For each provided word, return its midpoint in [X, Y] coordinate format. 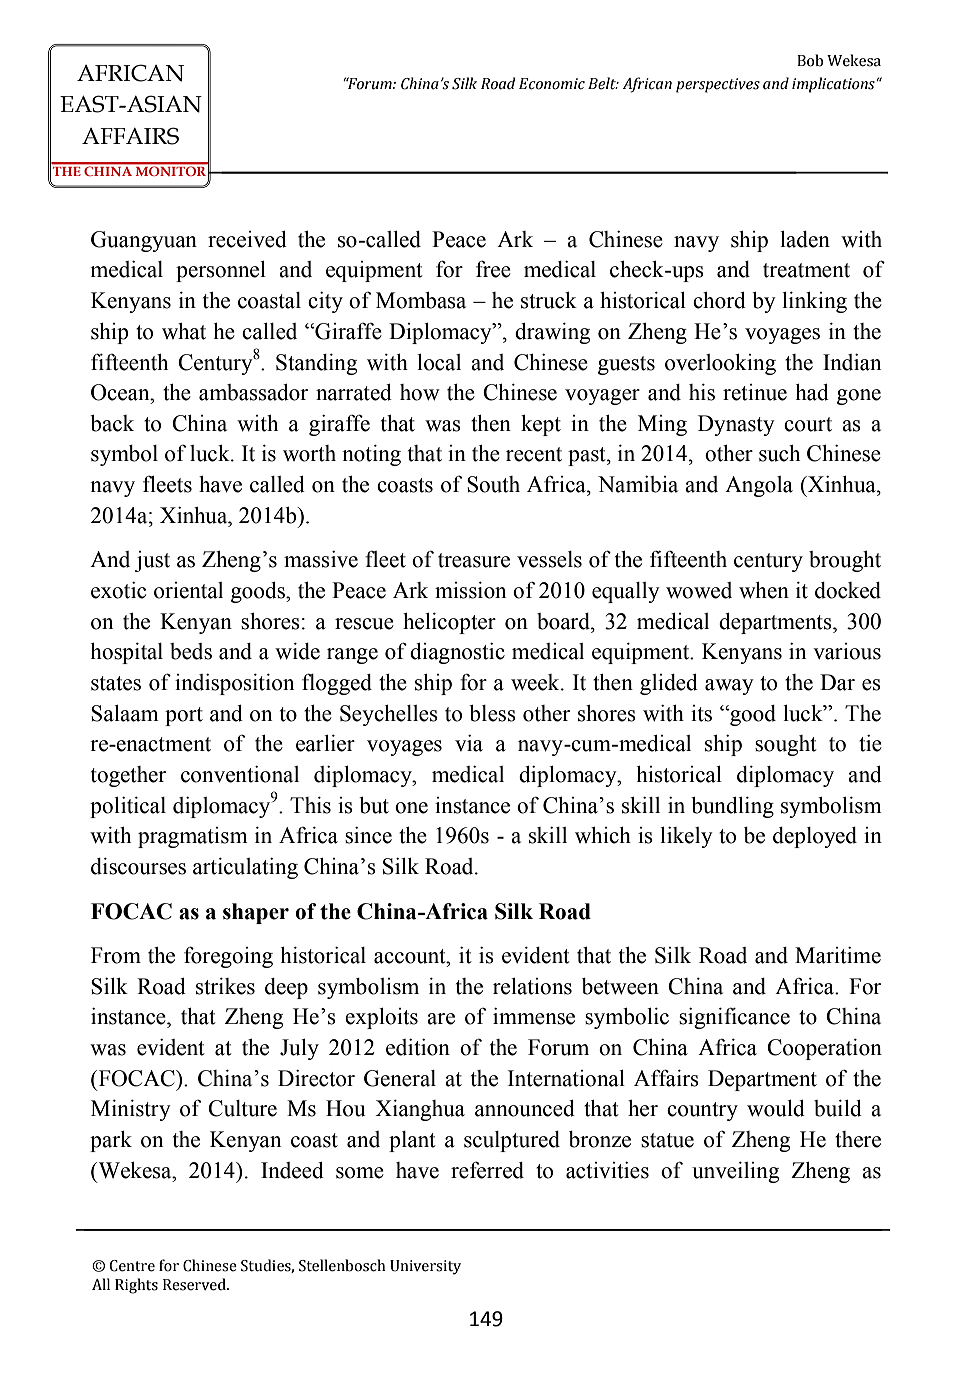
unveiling [735, 1172]
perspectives [718, 85]
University [425, 1267]
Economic [552, 84]
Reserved [195, 1284]
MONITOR [171, 171]
